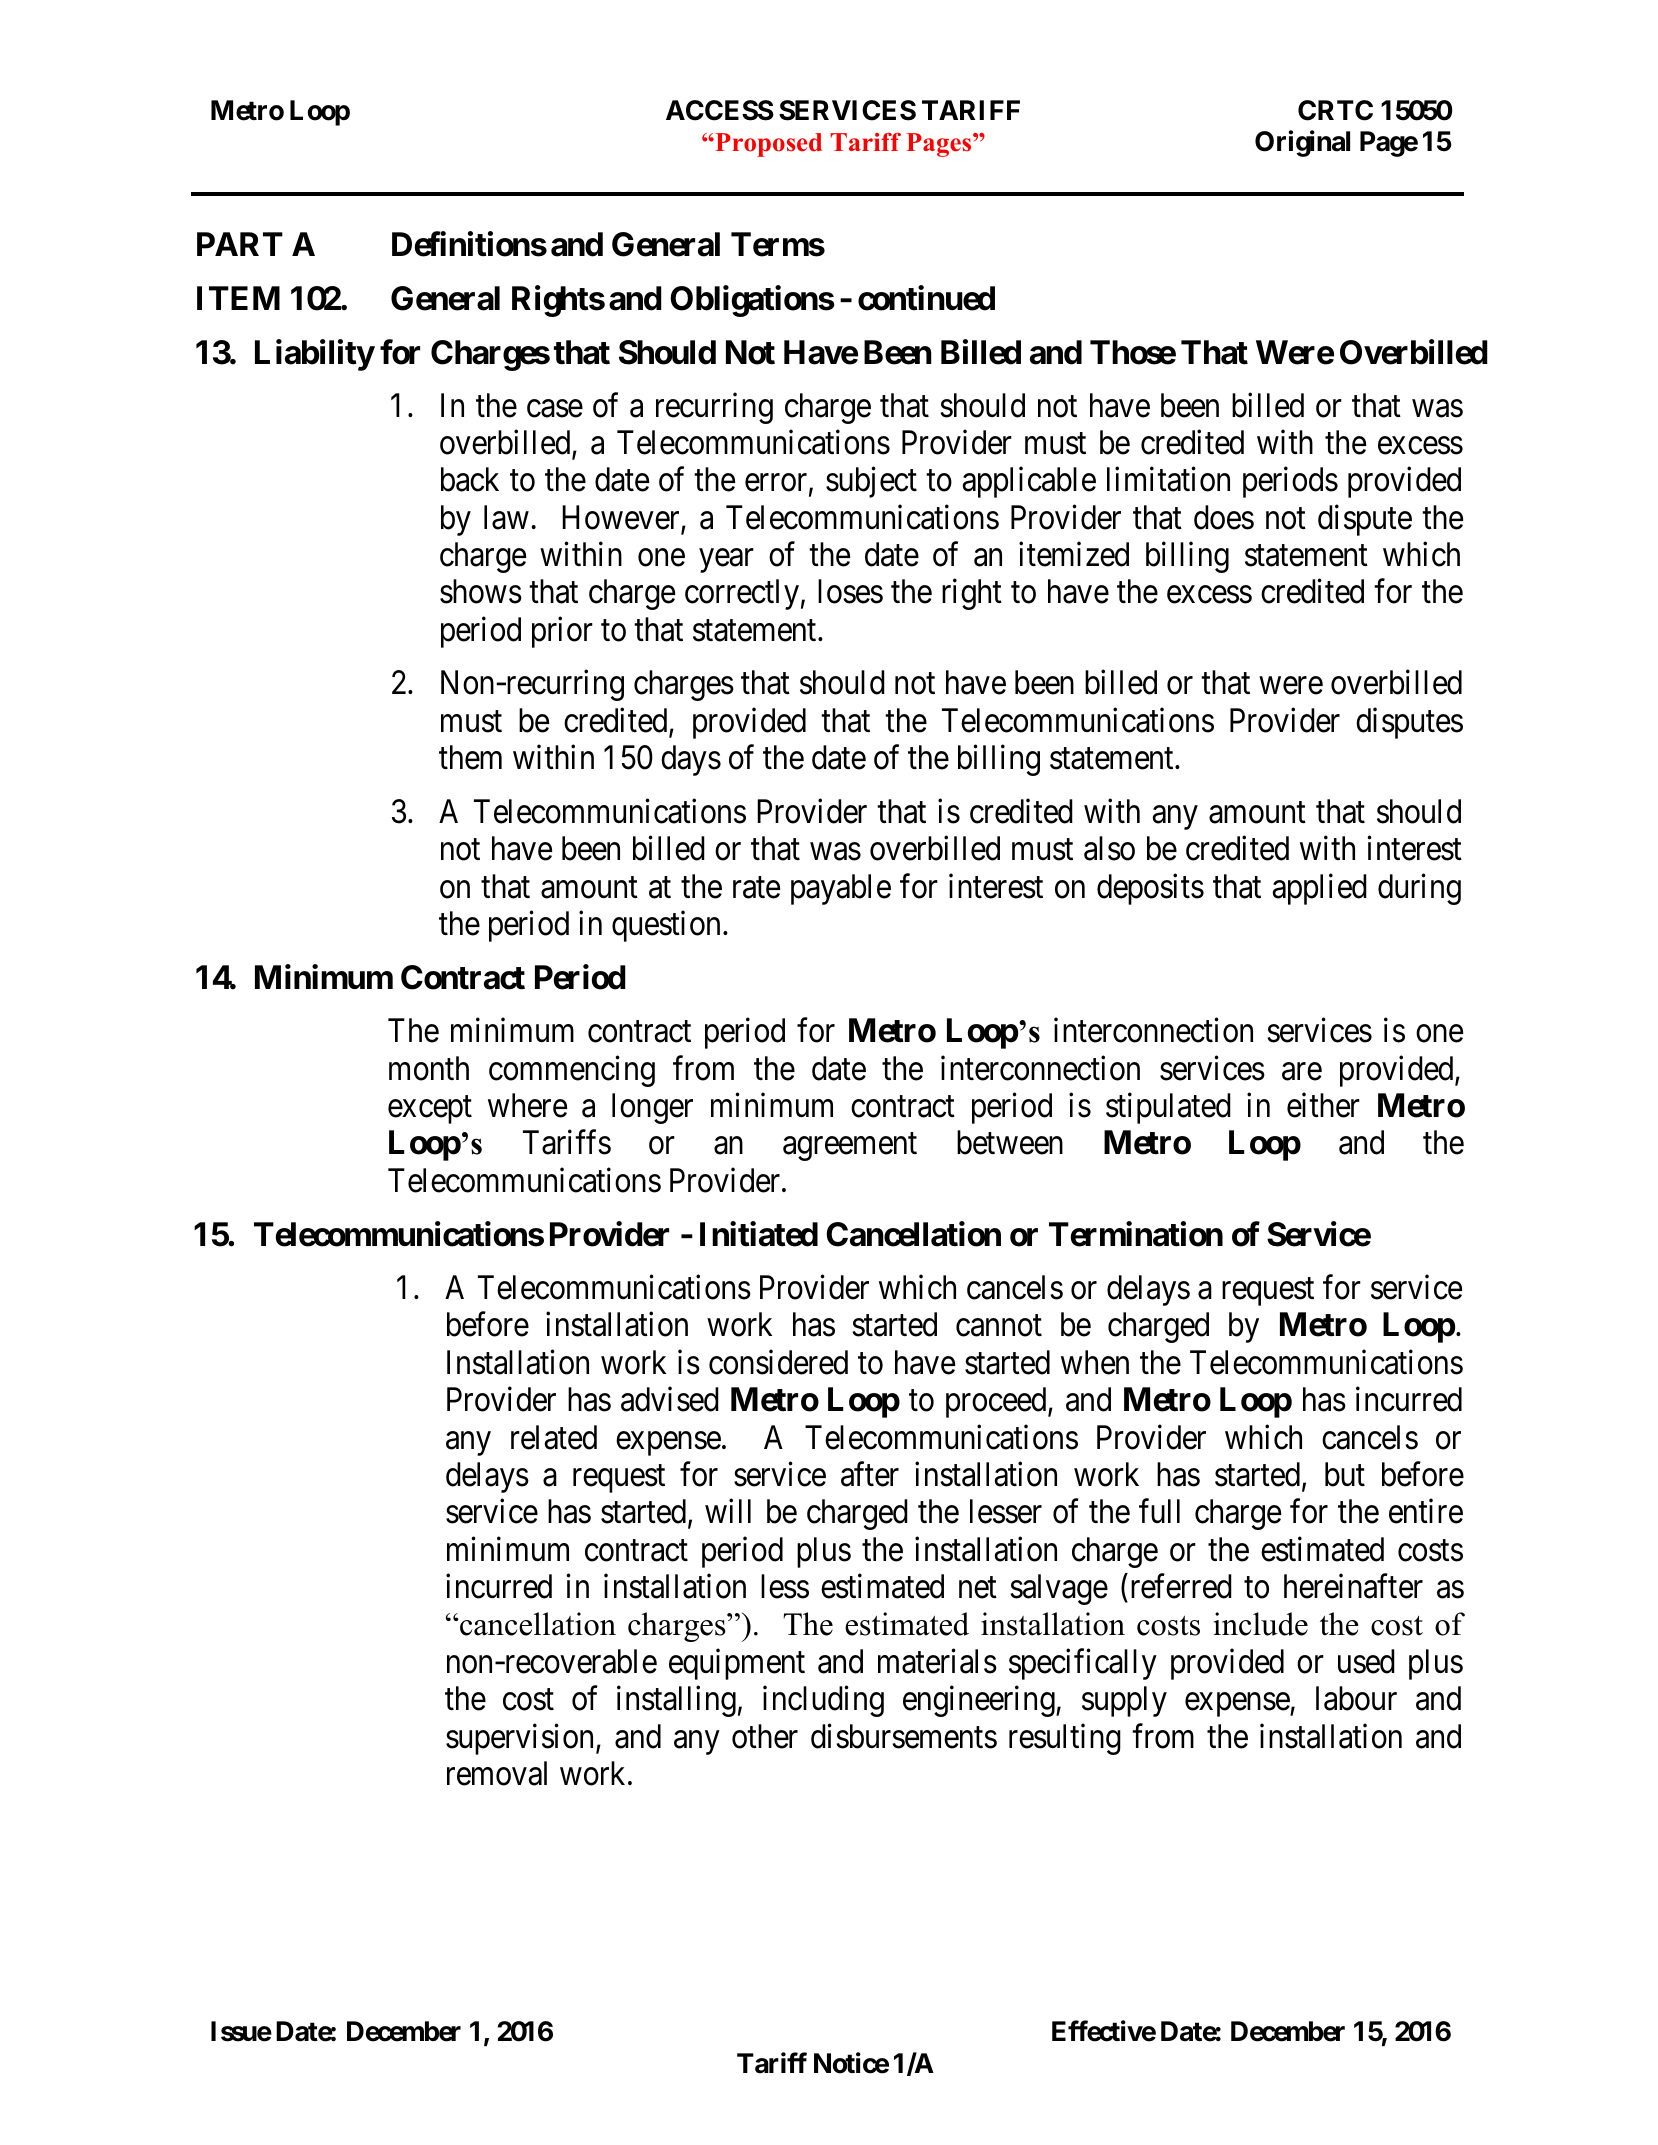 This screenshot has height=2145, width=1658. I want to click on Original, so click(1302, 144).
